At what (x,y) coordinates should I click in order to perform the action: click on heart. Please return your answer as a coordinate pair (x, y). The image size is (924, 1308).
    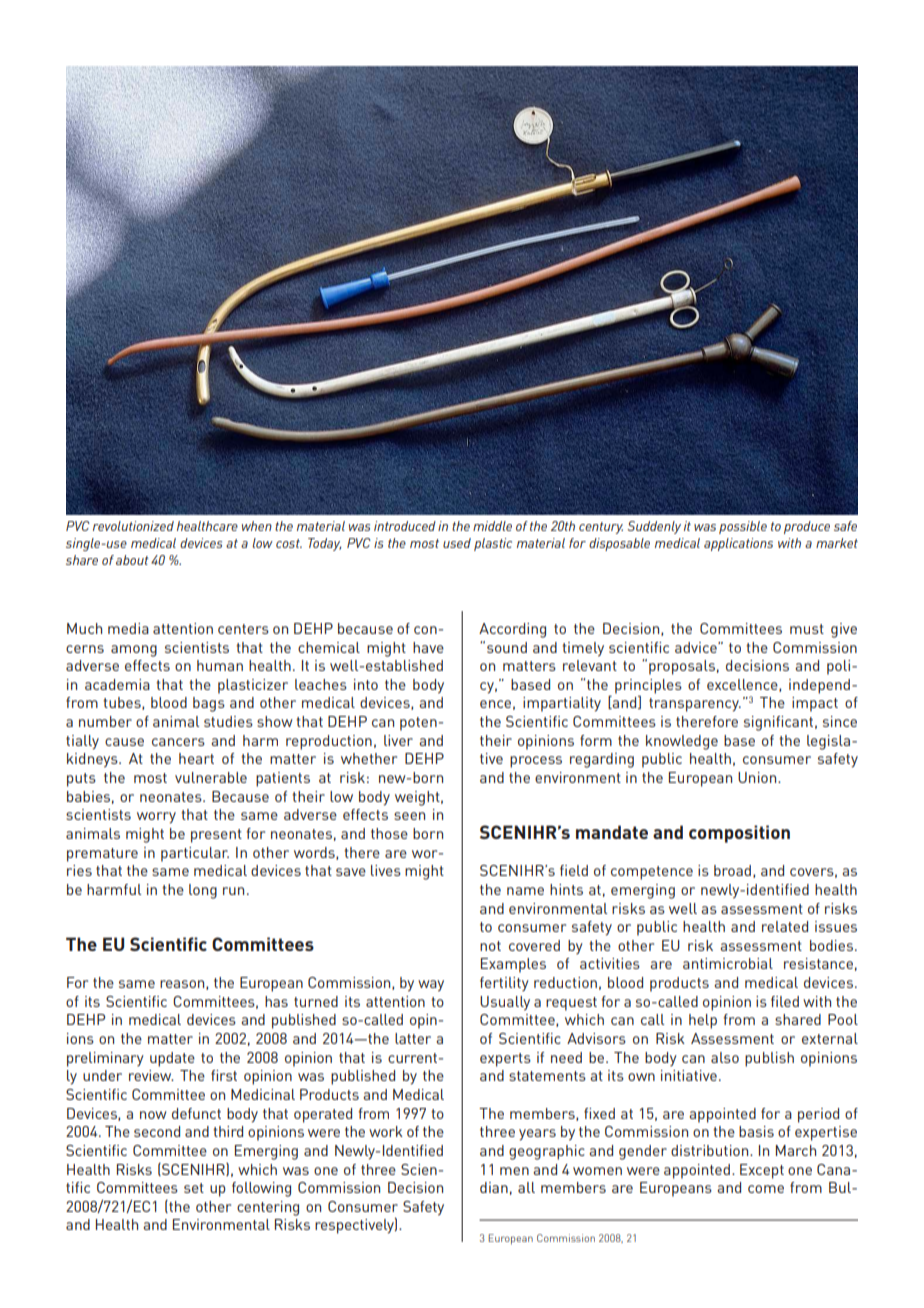
    Looking at the image, I should click on (196, 758).
